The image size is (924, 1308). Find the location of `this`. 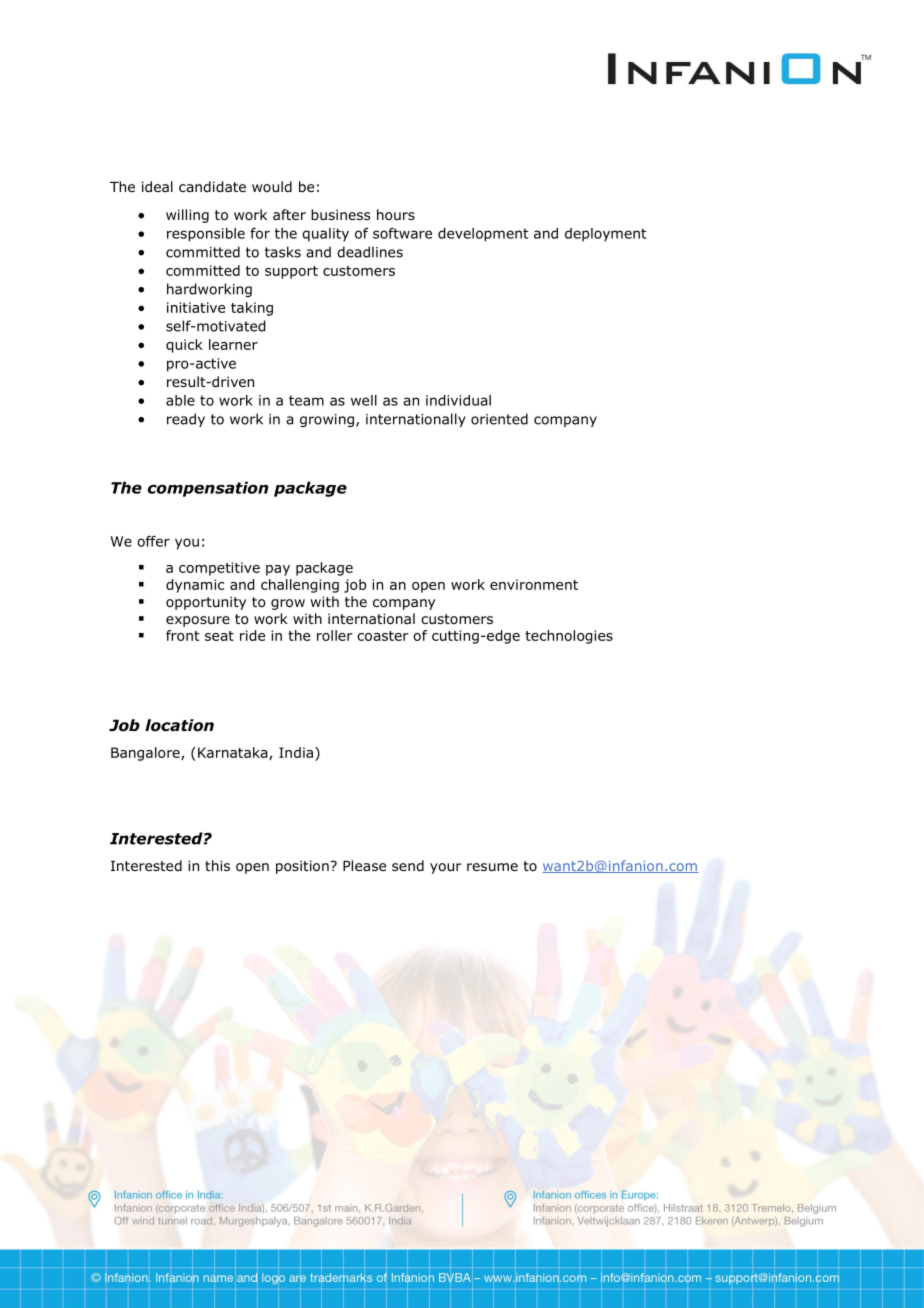

this is located at coordinates (217, 865).
